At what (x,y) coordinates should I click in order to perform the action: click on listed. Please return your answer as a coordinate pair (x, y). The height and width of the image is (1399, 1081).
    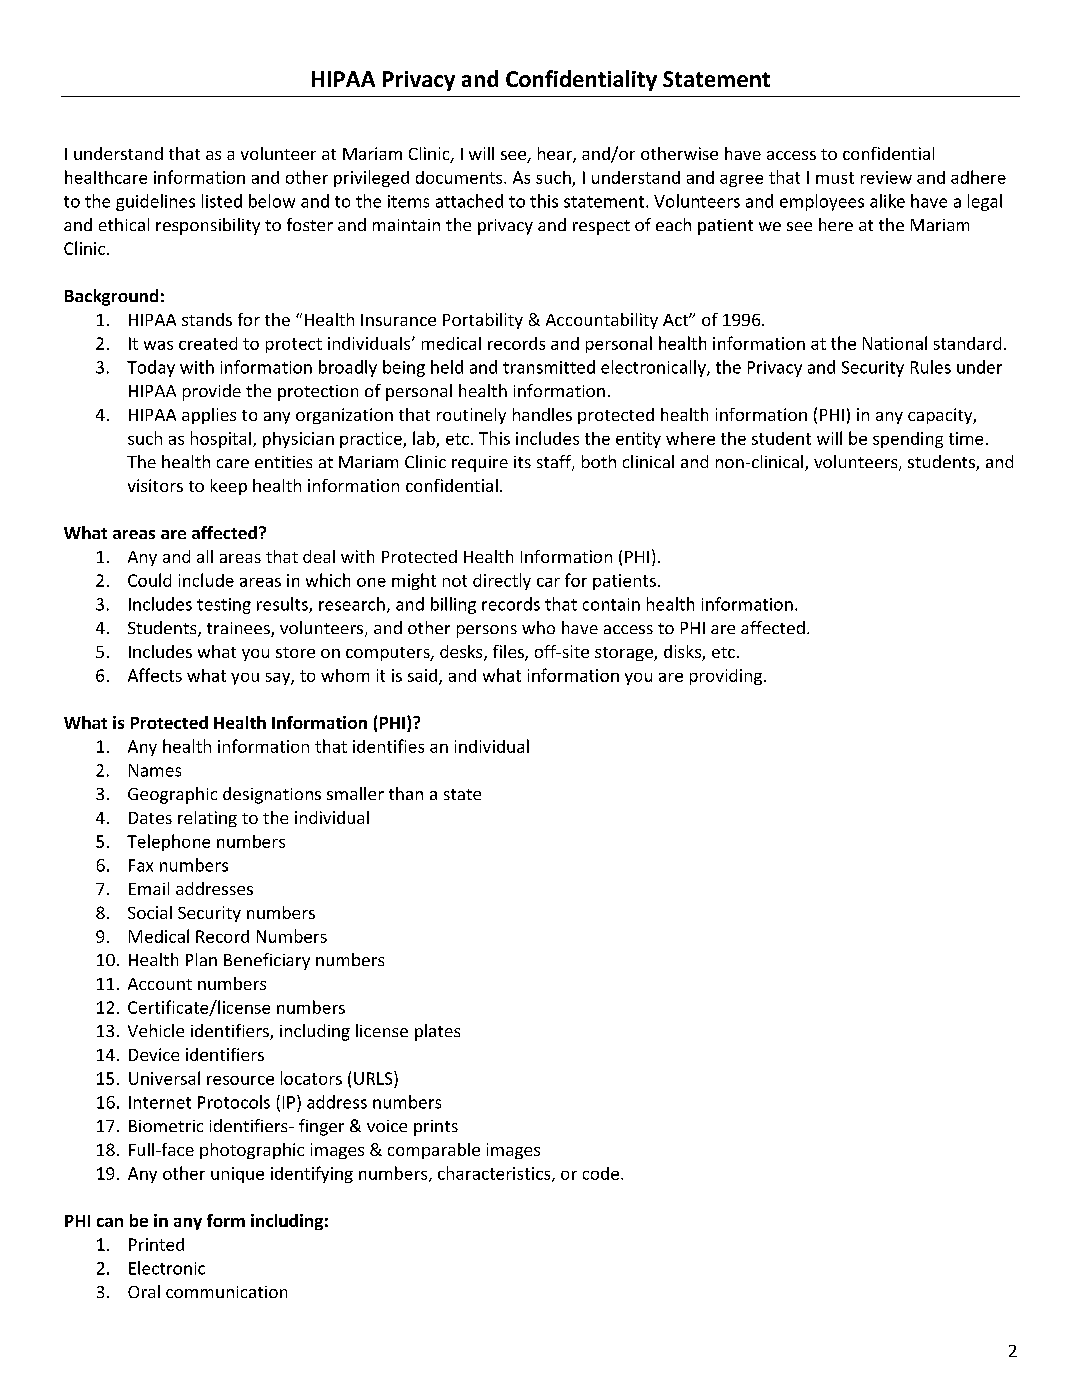
    Looking at the image, I should click on (222, 201).
